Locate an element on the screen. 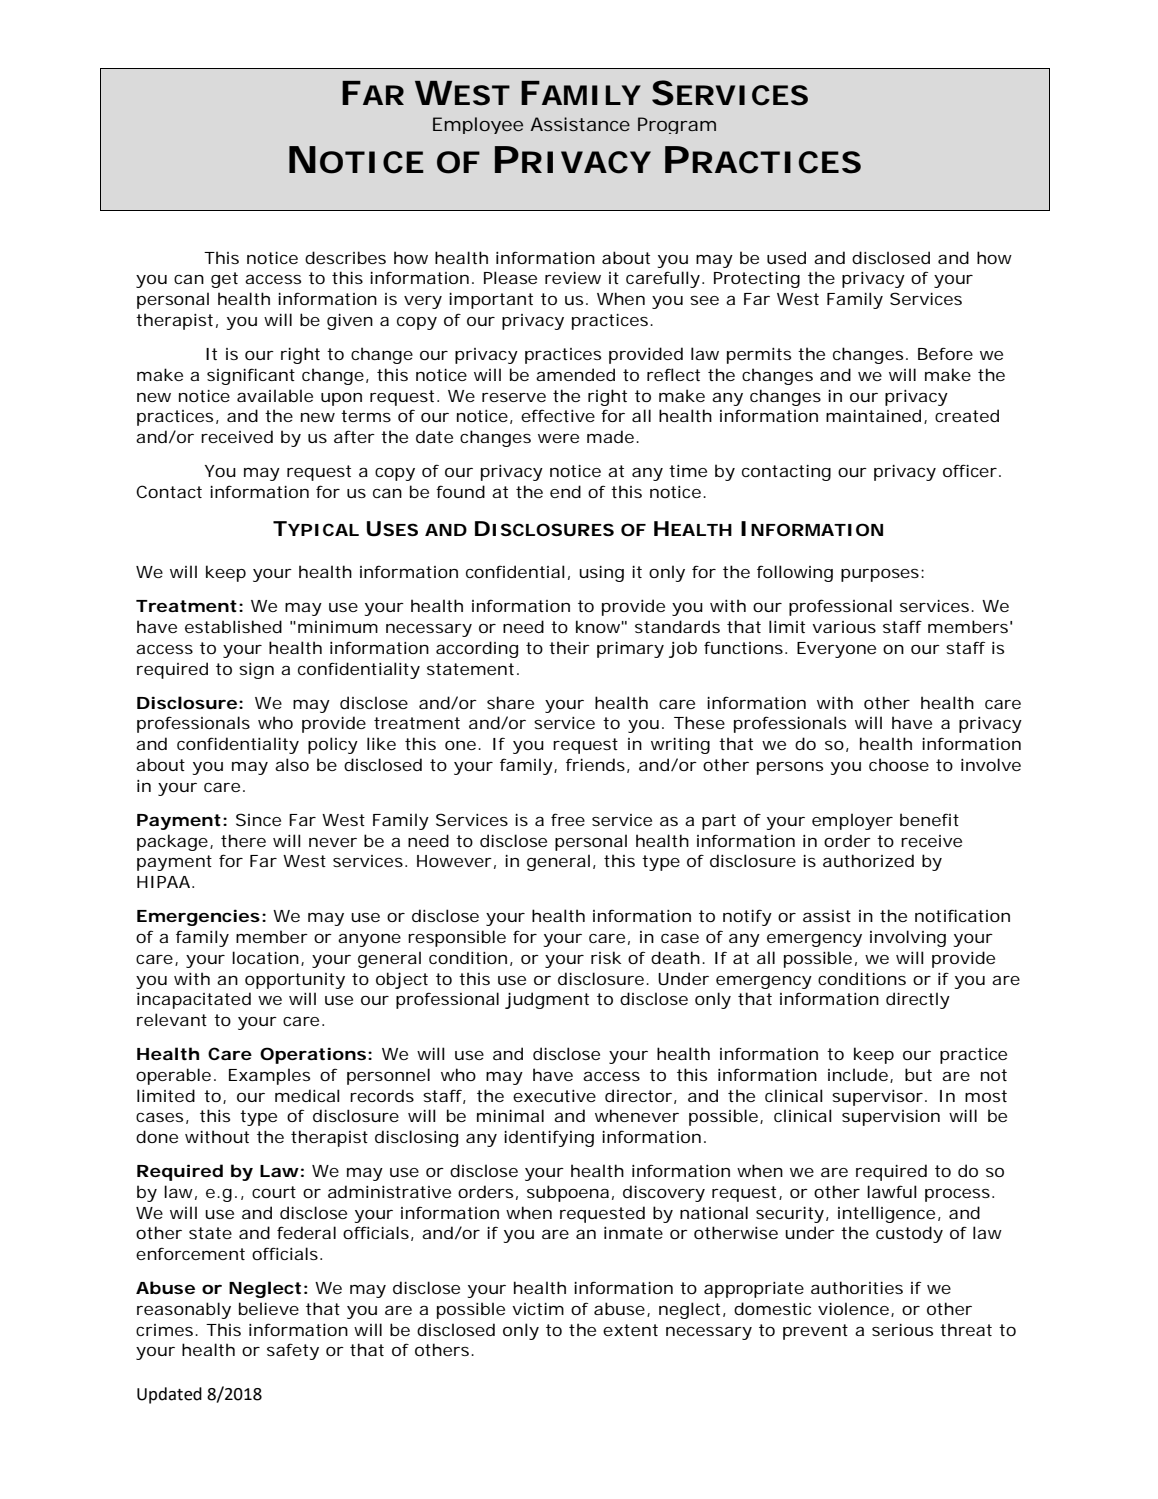 This screenshot has height=1499, width=1158. serious is located at coordinates (902, 1330).
